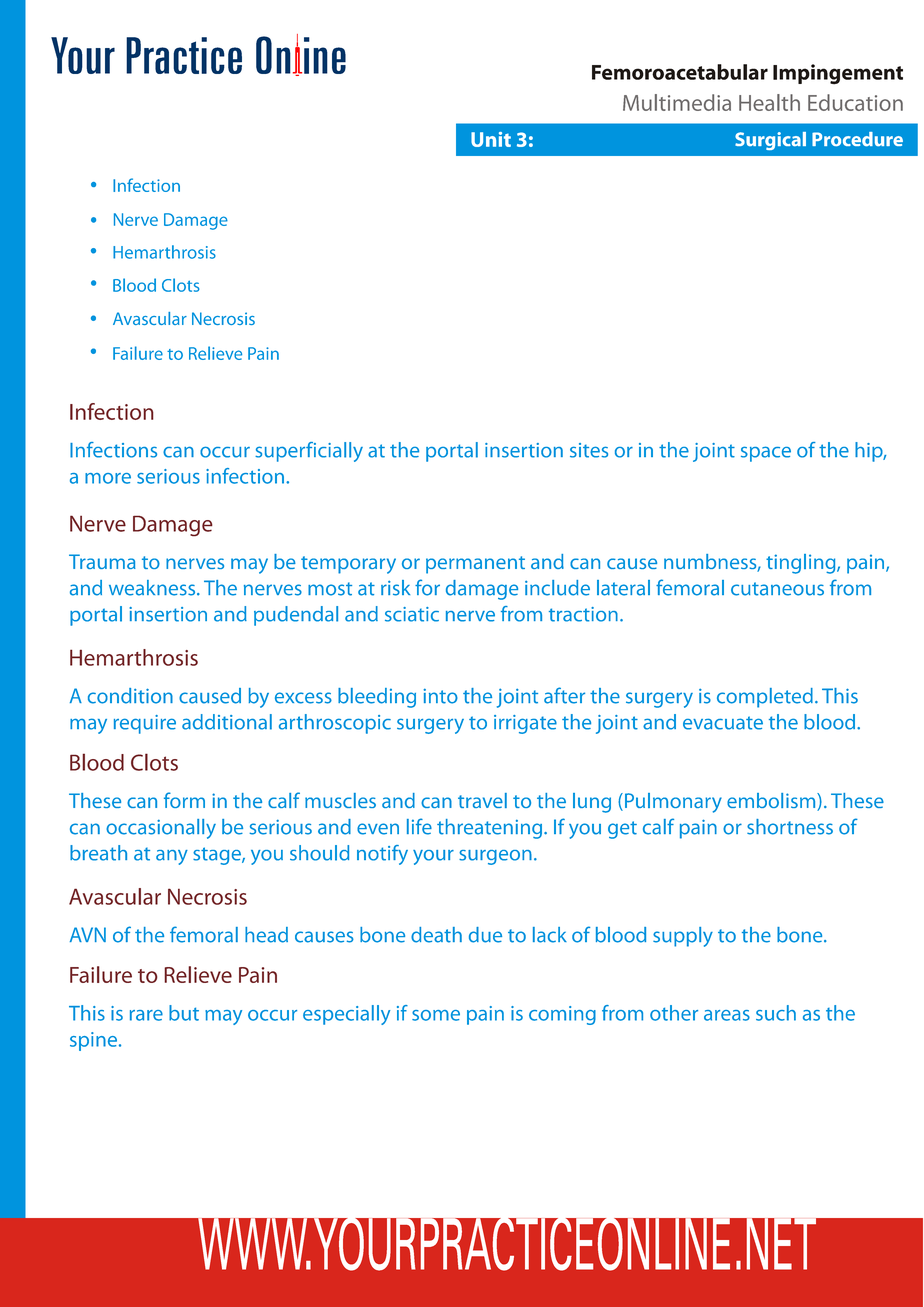  Describe the element at coordinates (765, 698) in the screenshot. I see `completed` at that location.
